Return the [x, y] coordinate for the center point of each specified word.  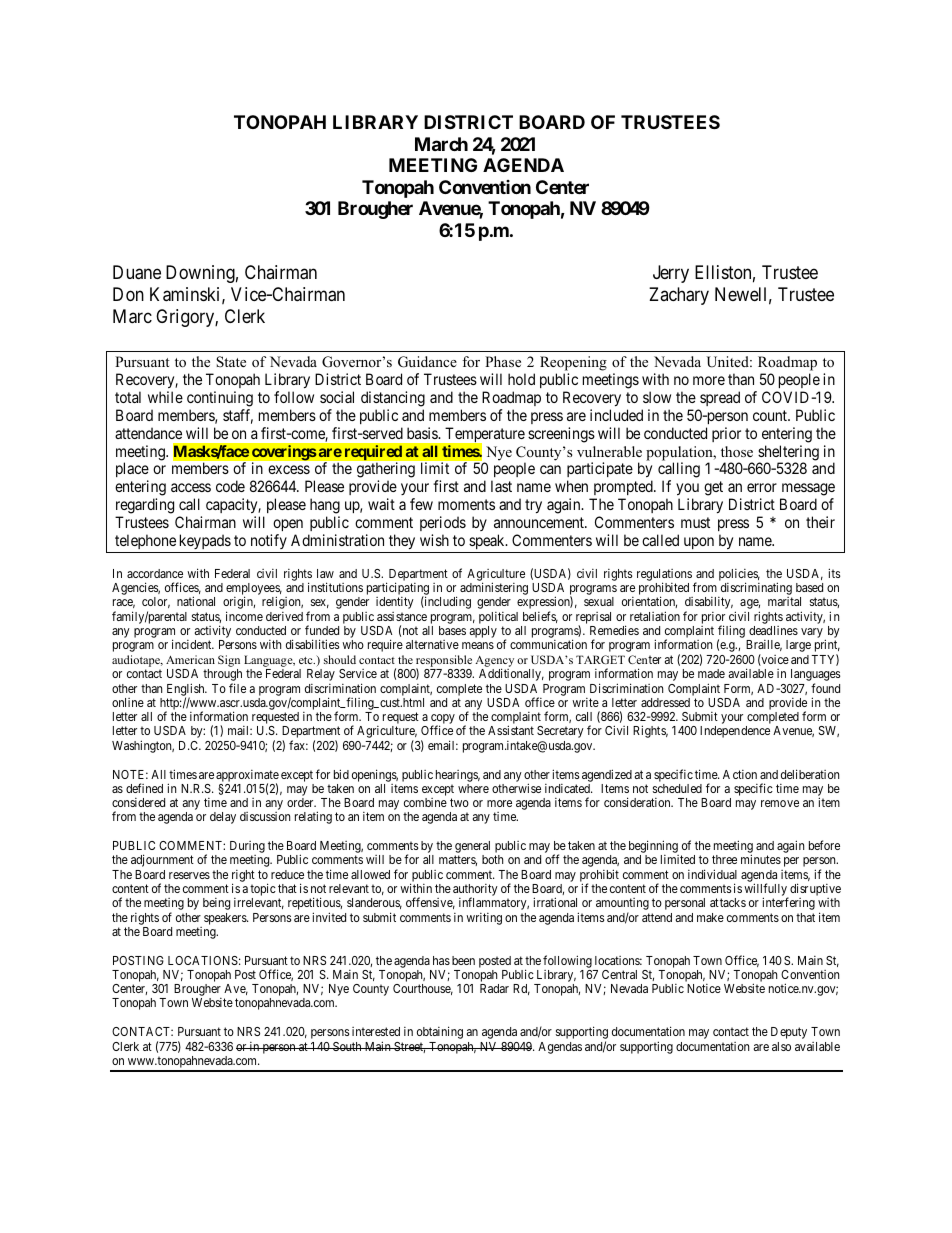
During [247, 848]
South [347, 1046]
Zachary [679, 296]
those [737, 452]
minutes [761, 859]
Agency [494, 662]
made [711, 673]
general [472, 848]
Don [128, 294]
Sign [229, 661]
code [230, 486]
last [501, 486]
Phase [503, 361]
